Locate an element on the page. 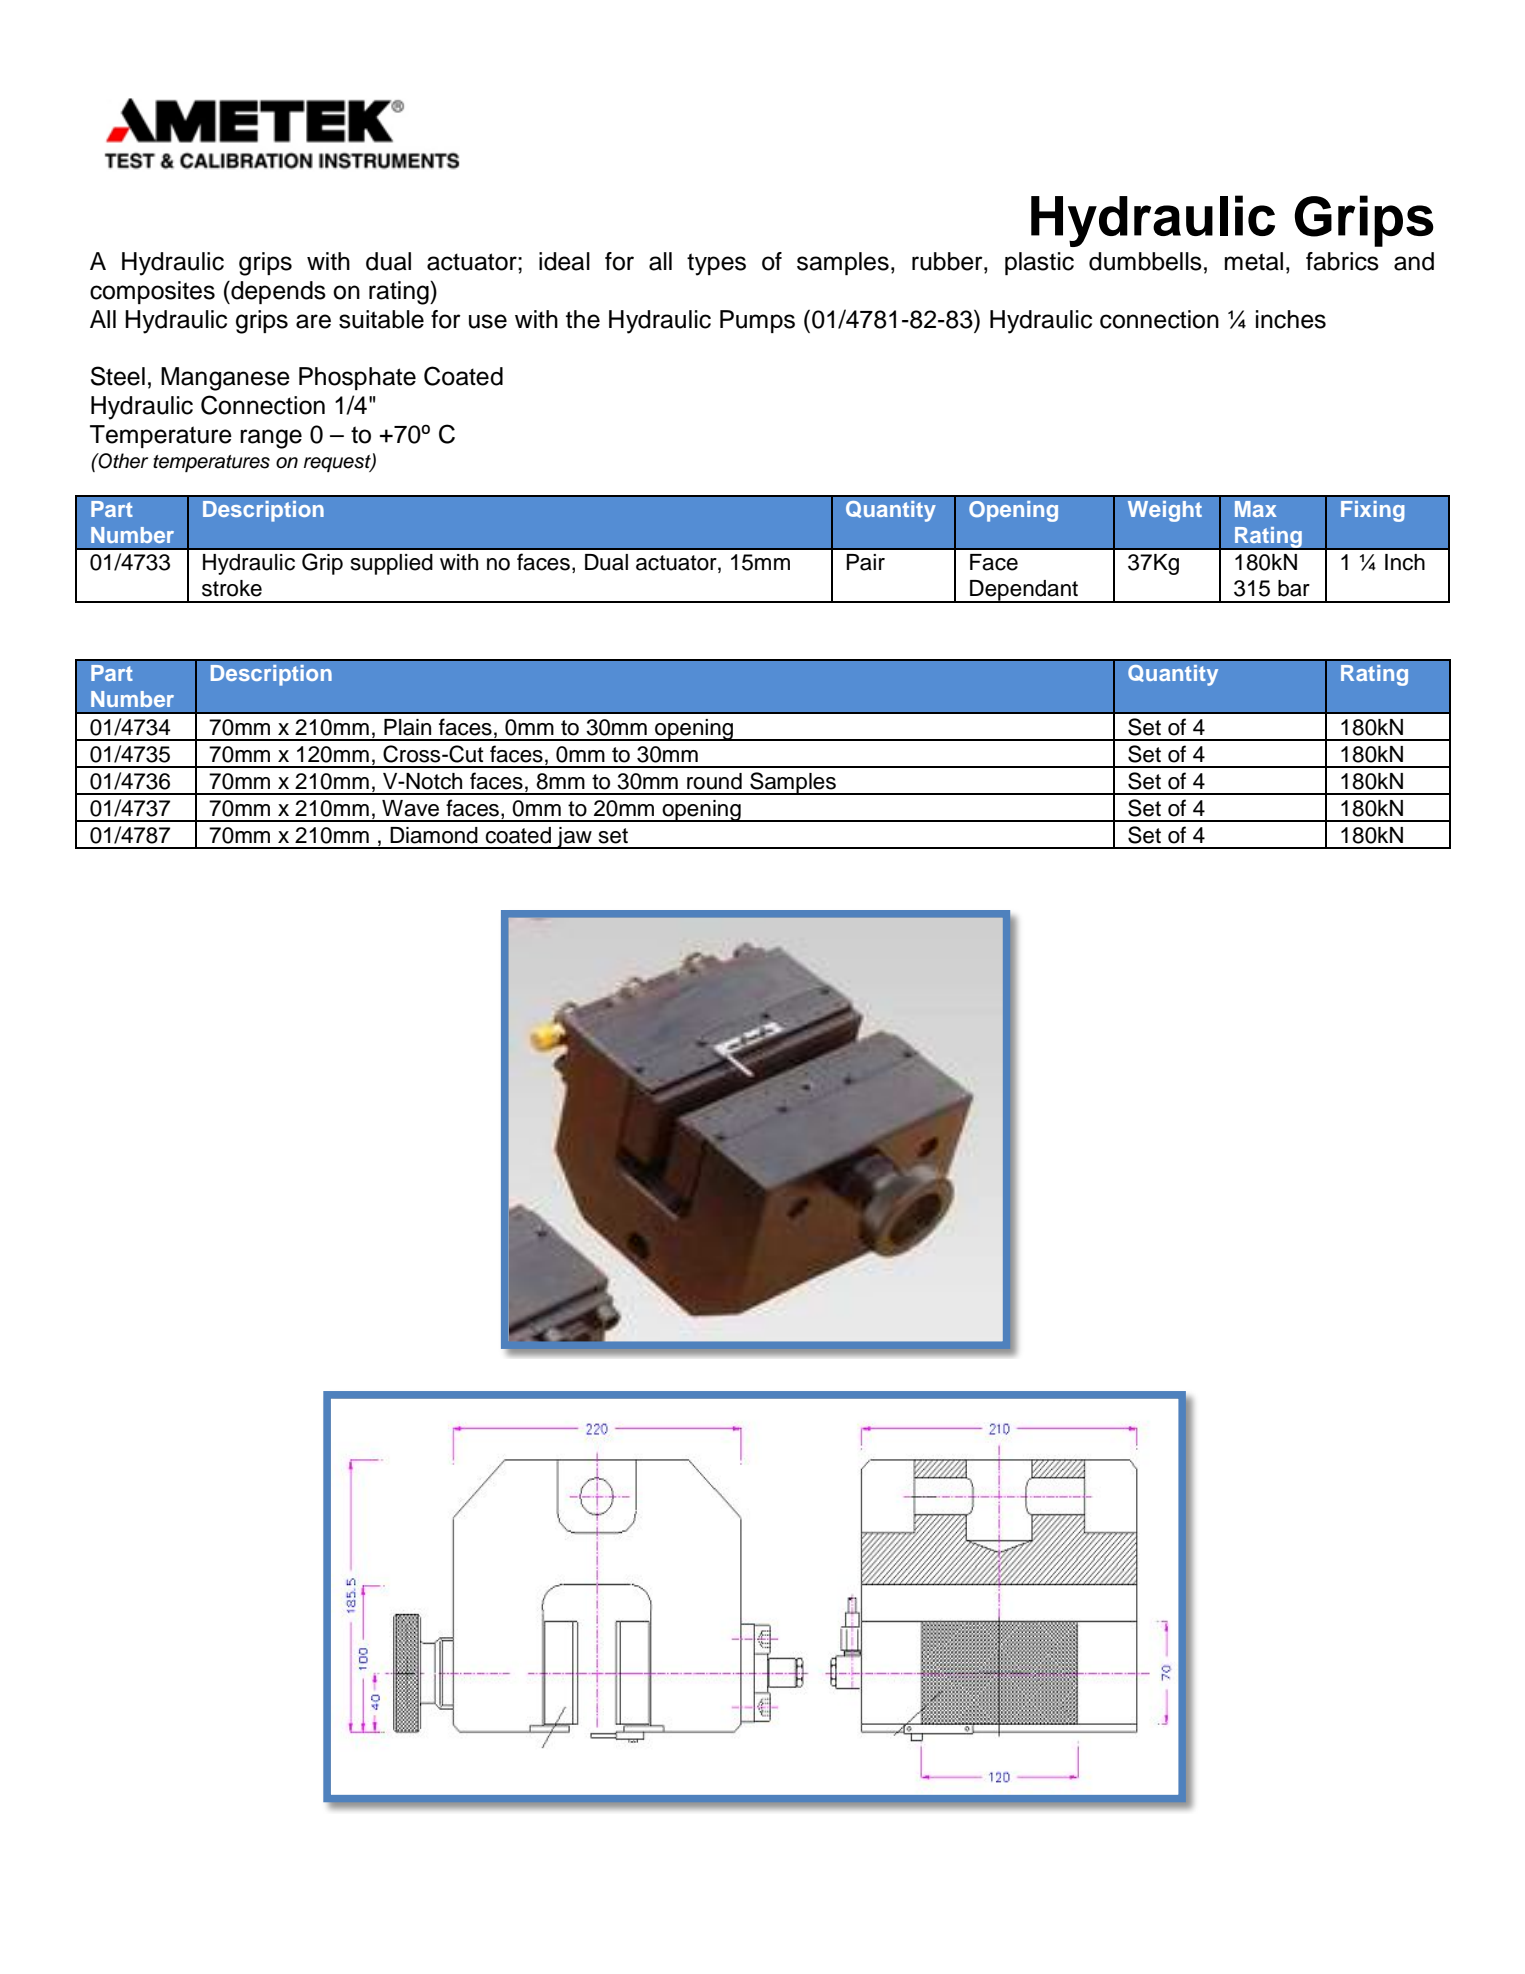 This page has height=1974, width=1525. Pumps is located at coordinates (757, 321).
